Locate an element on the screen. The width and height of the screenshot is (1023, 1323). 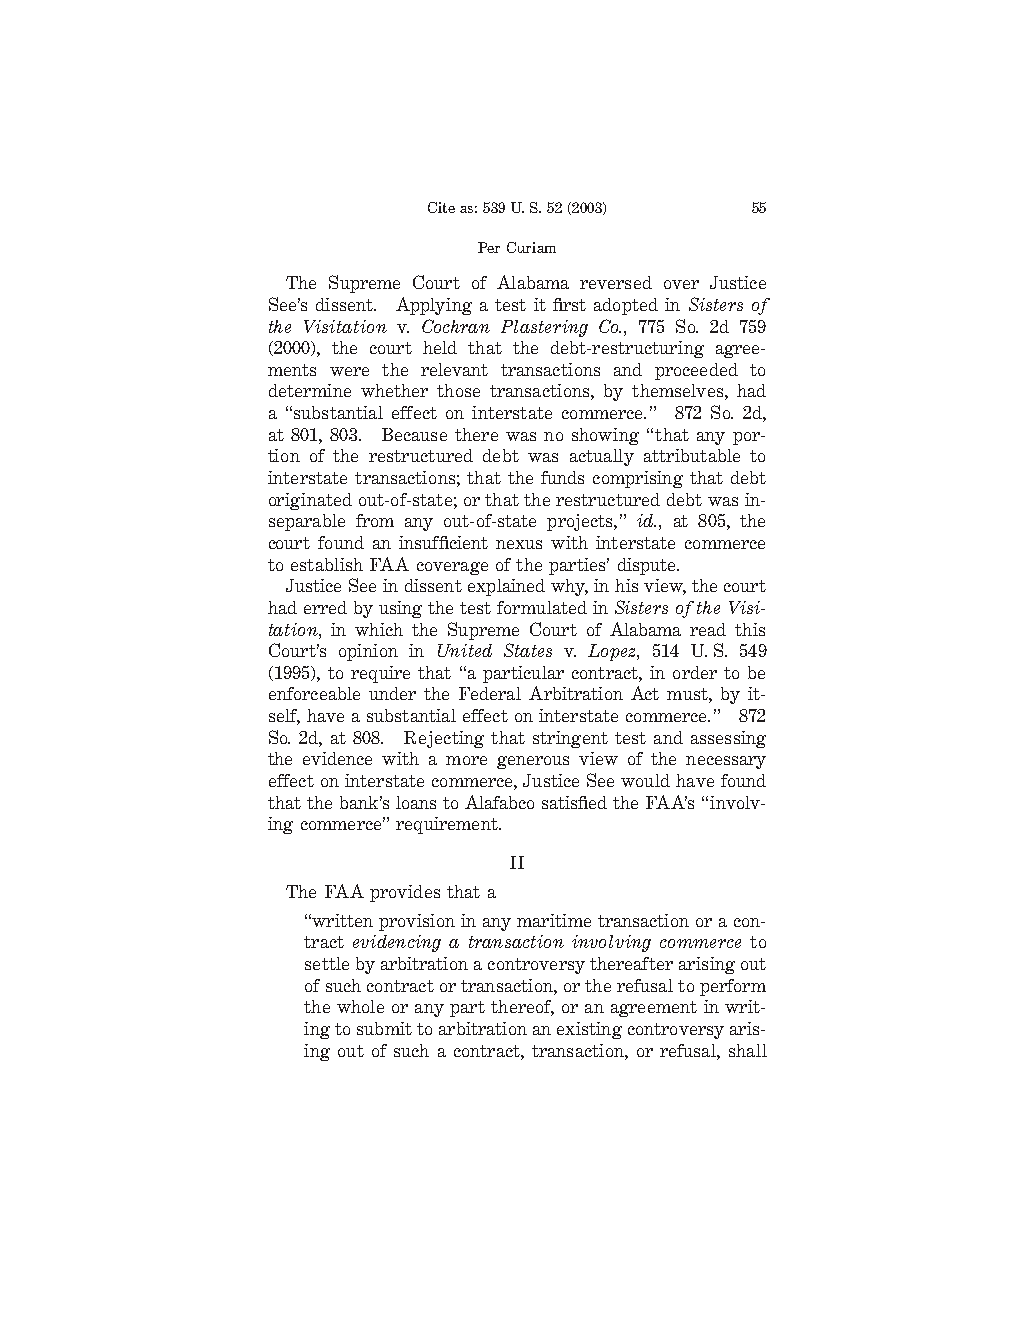
funds is located at coordinates (562, 477).
